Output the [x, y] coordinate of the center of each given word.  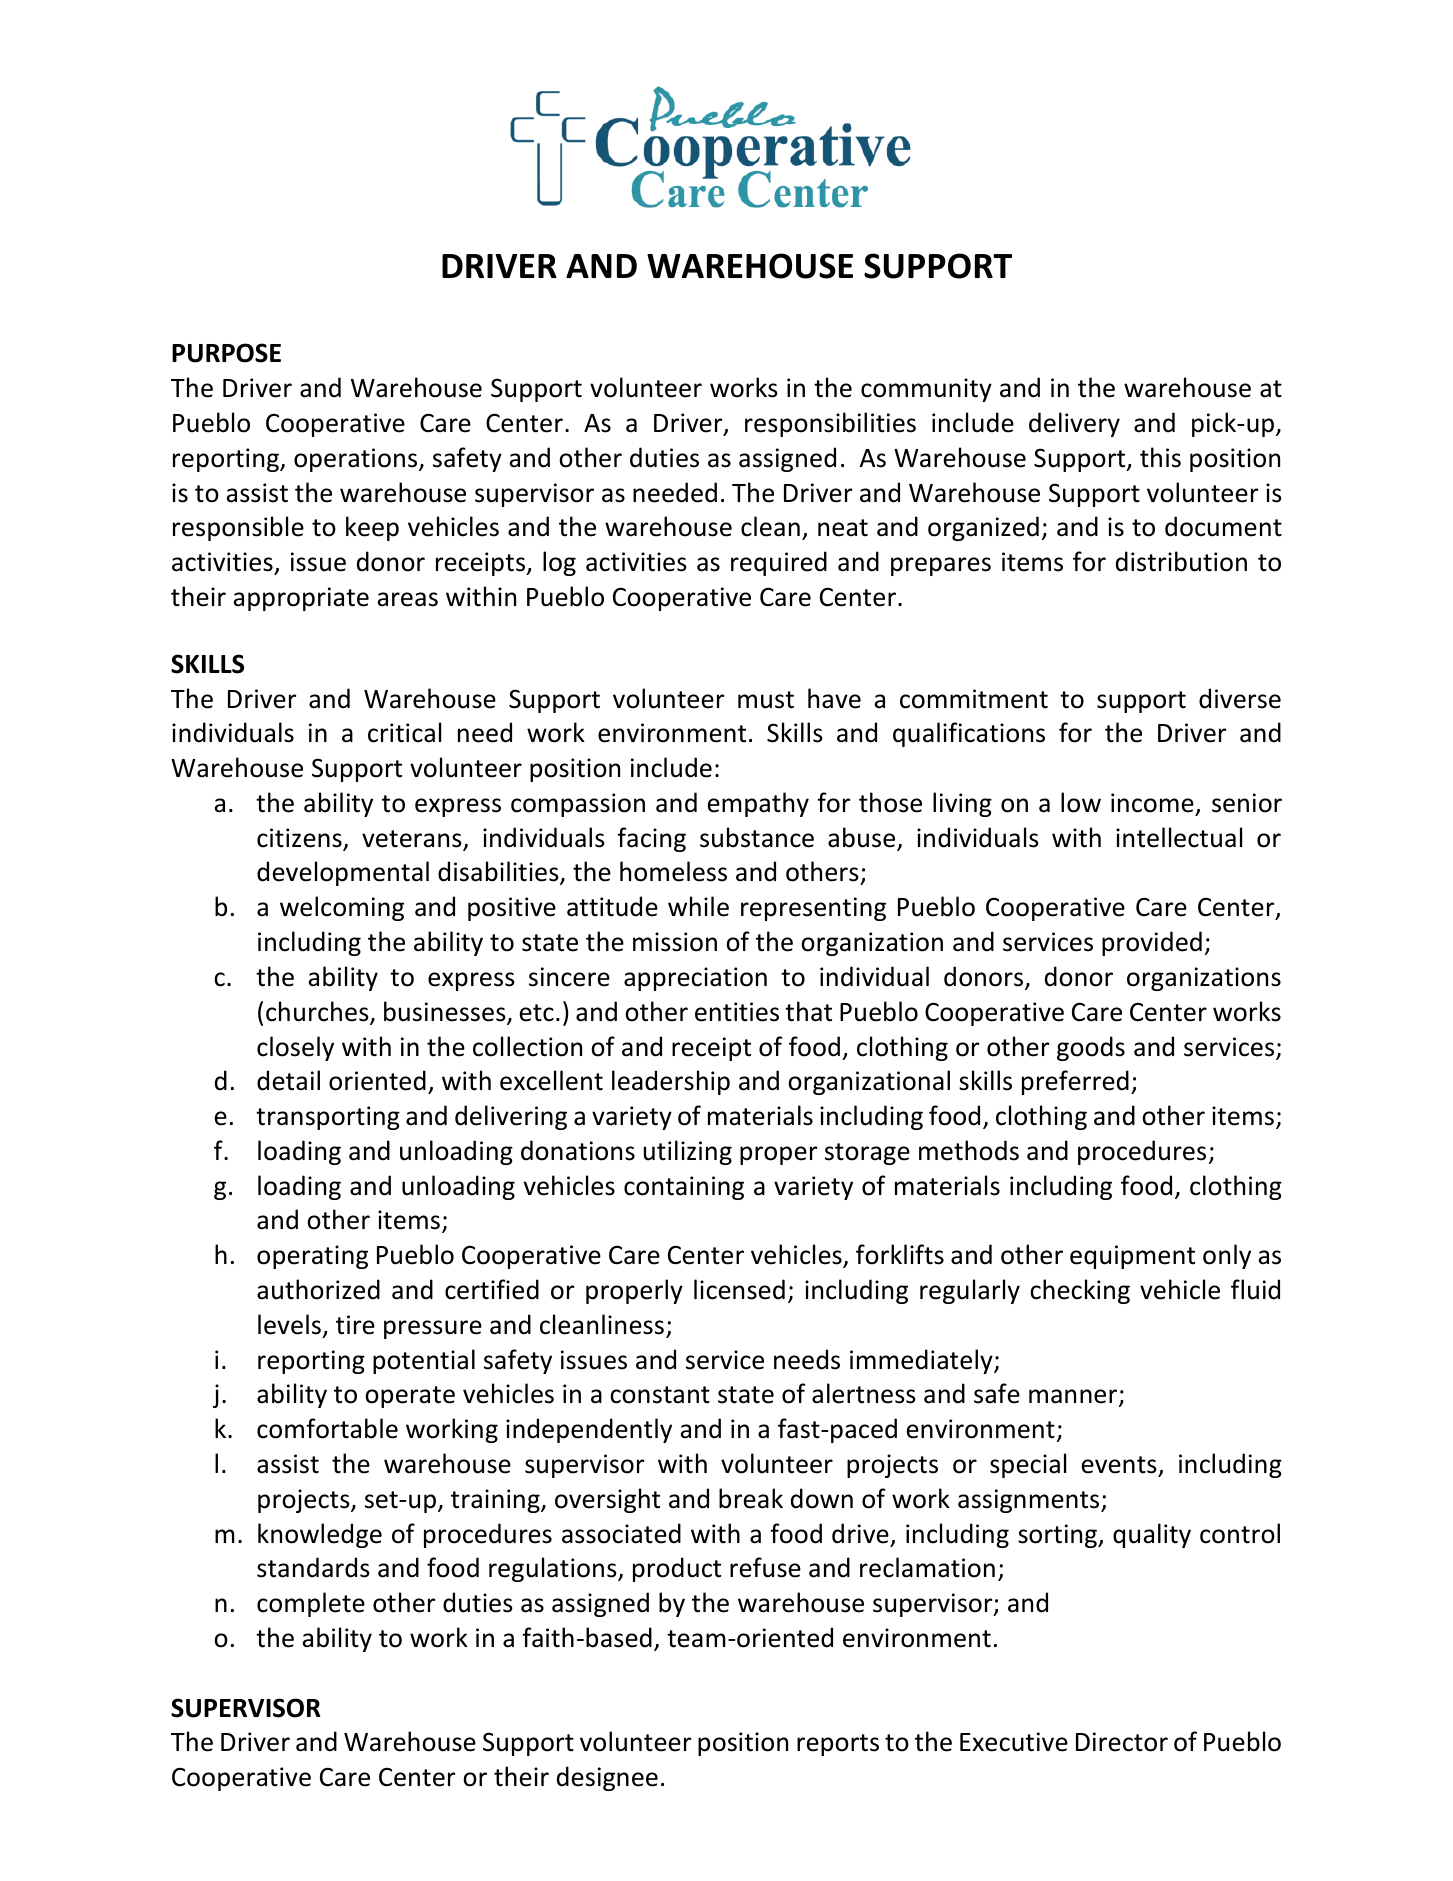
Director [1122, 1742]
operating [312, 1257]
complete [311, 1604]
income [1152, 803]
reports [838, 1745]
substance [757, 837]
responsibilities [830, 424]
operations [357, 460]
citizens [300, 839]
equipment [1132, 1257]
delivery [1074, 424]
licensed [739, 1289]
